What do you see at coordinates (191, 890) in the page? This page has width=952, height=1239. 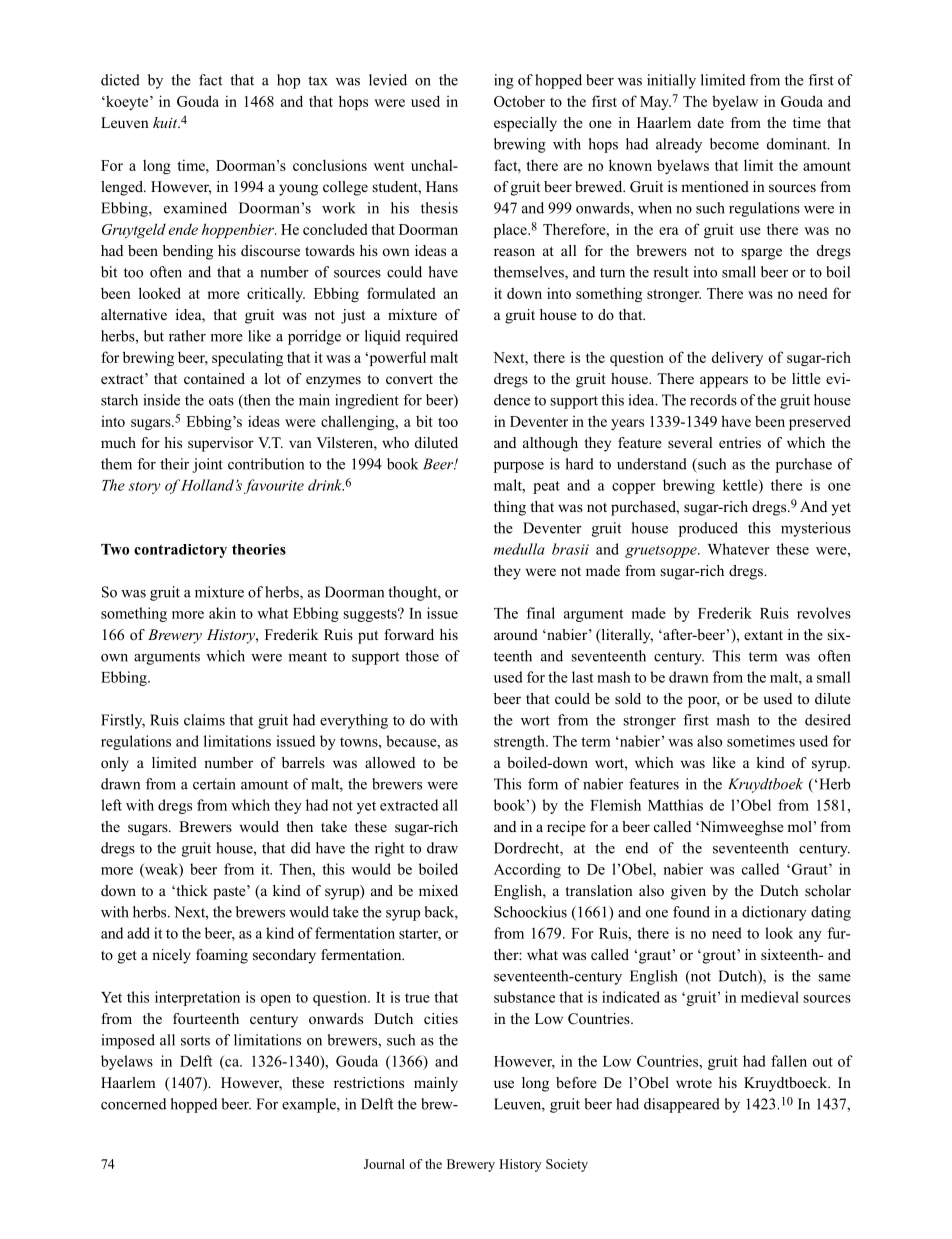 I see `thick` at bounding box center [191, 890].
